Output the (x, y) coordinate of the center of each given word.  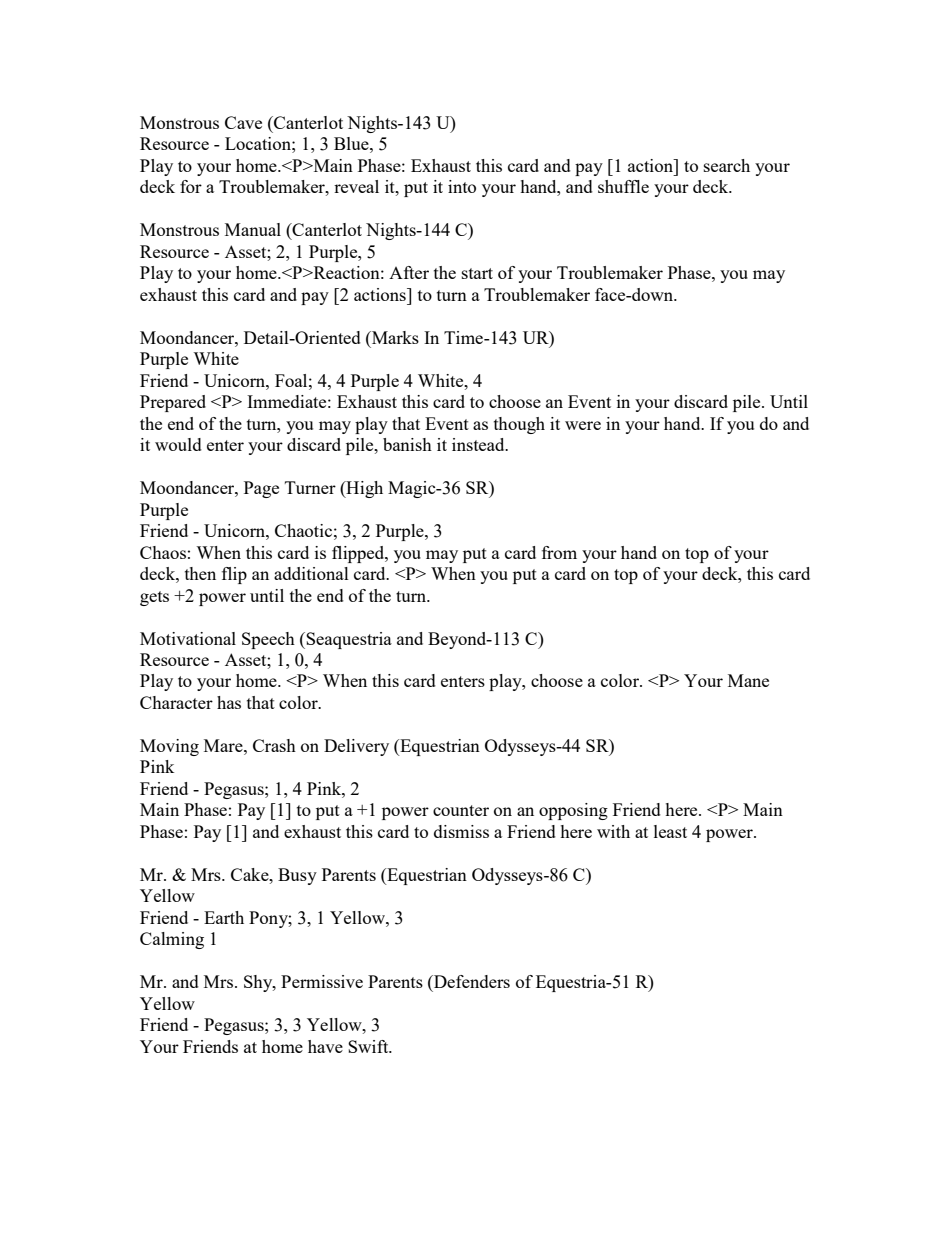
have (325, 1046)
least (670, 831)
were (583, 425)
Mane (748, 680)
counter (461, 810)
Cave (243, 122)
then (200, 573)
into (462, 186)
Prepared (173, 403)
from (559, 552)
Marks (394, 337)
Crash (274, 745)
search (727, 165)
